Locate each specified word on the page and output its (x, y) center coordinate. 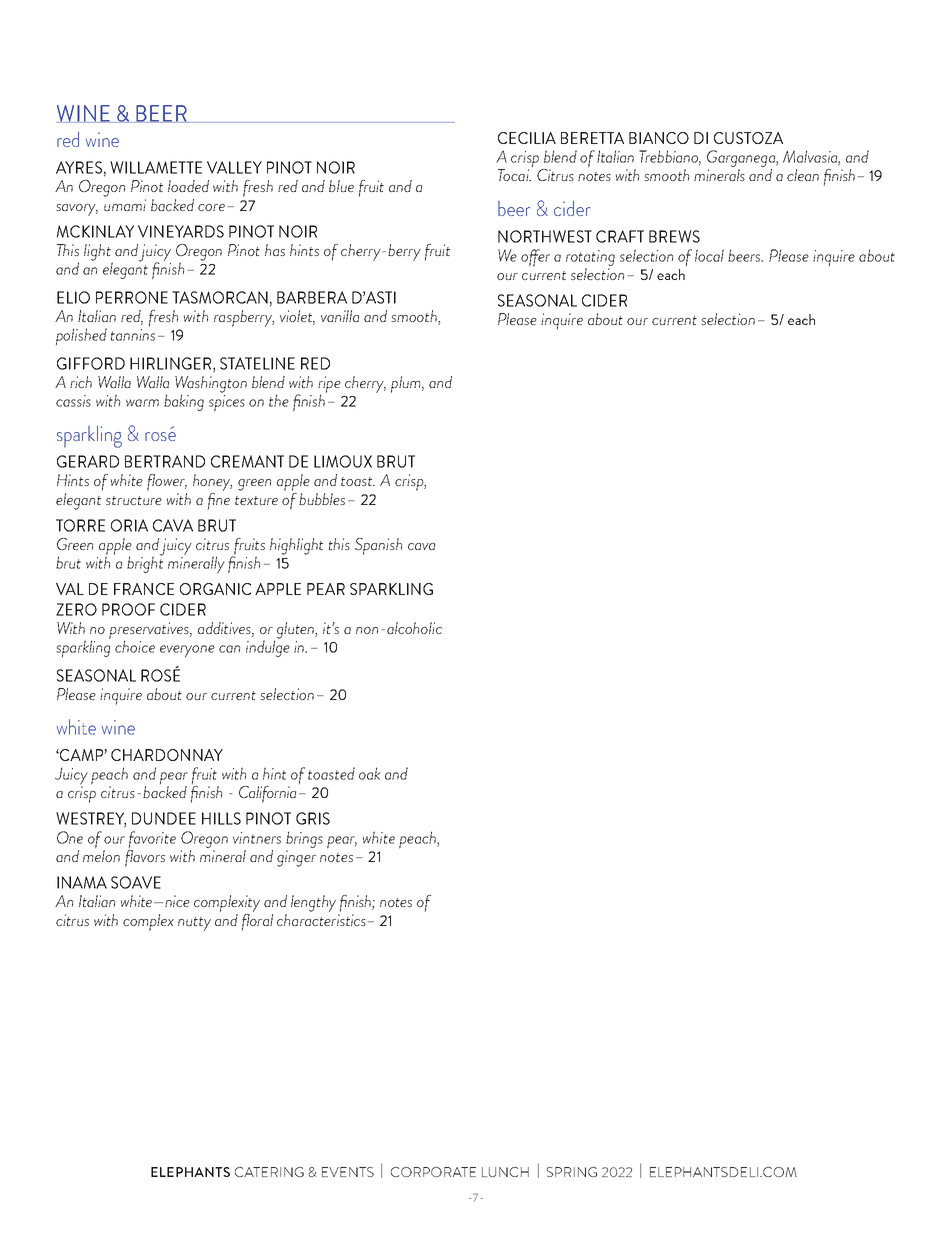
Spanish (378, 546)
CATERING (269, 1172)
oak (370, 773)
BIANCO (659, 138)
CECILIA (527, 138)
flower (167, 484)
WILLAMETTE (156, 167)
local (709, 255)
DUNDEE (164, 818)
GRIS (313, 818)
